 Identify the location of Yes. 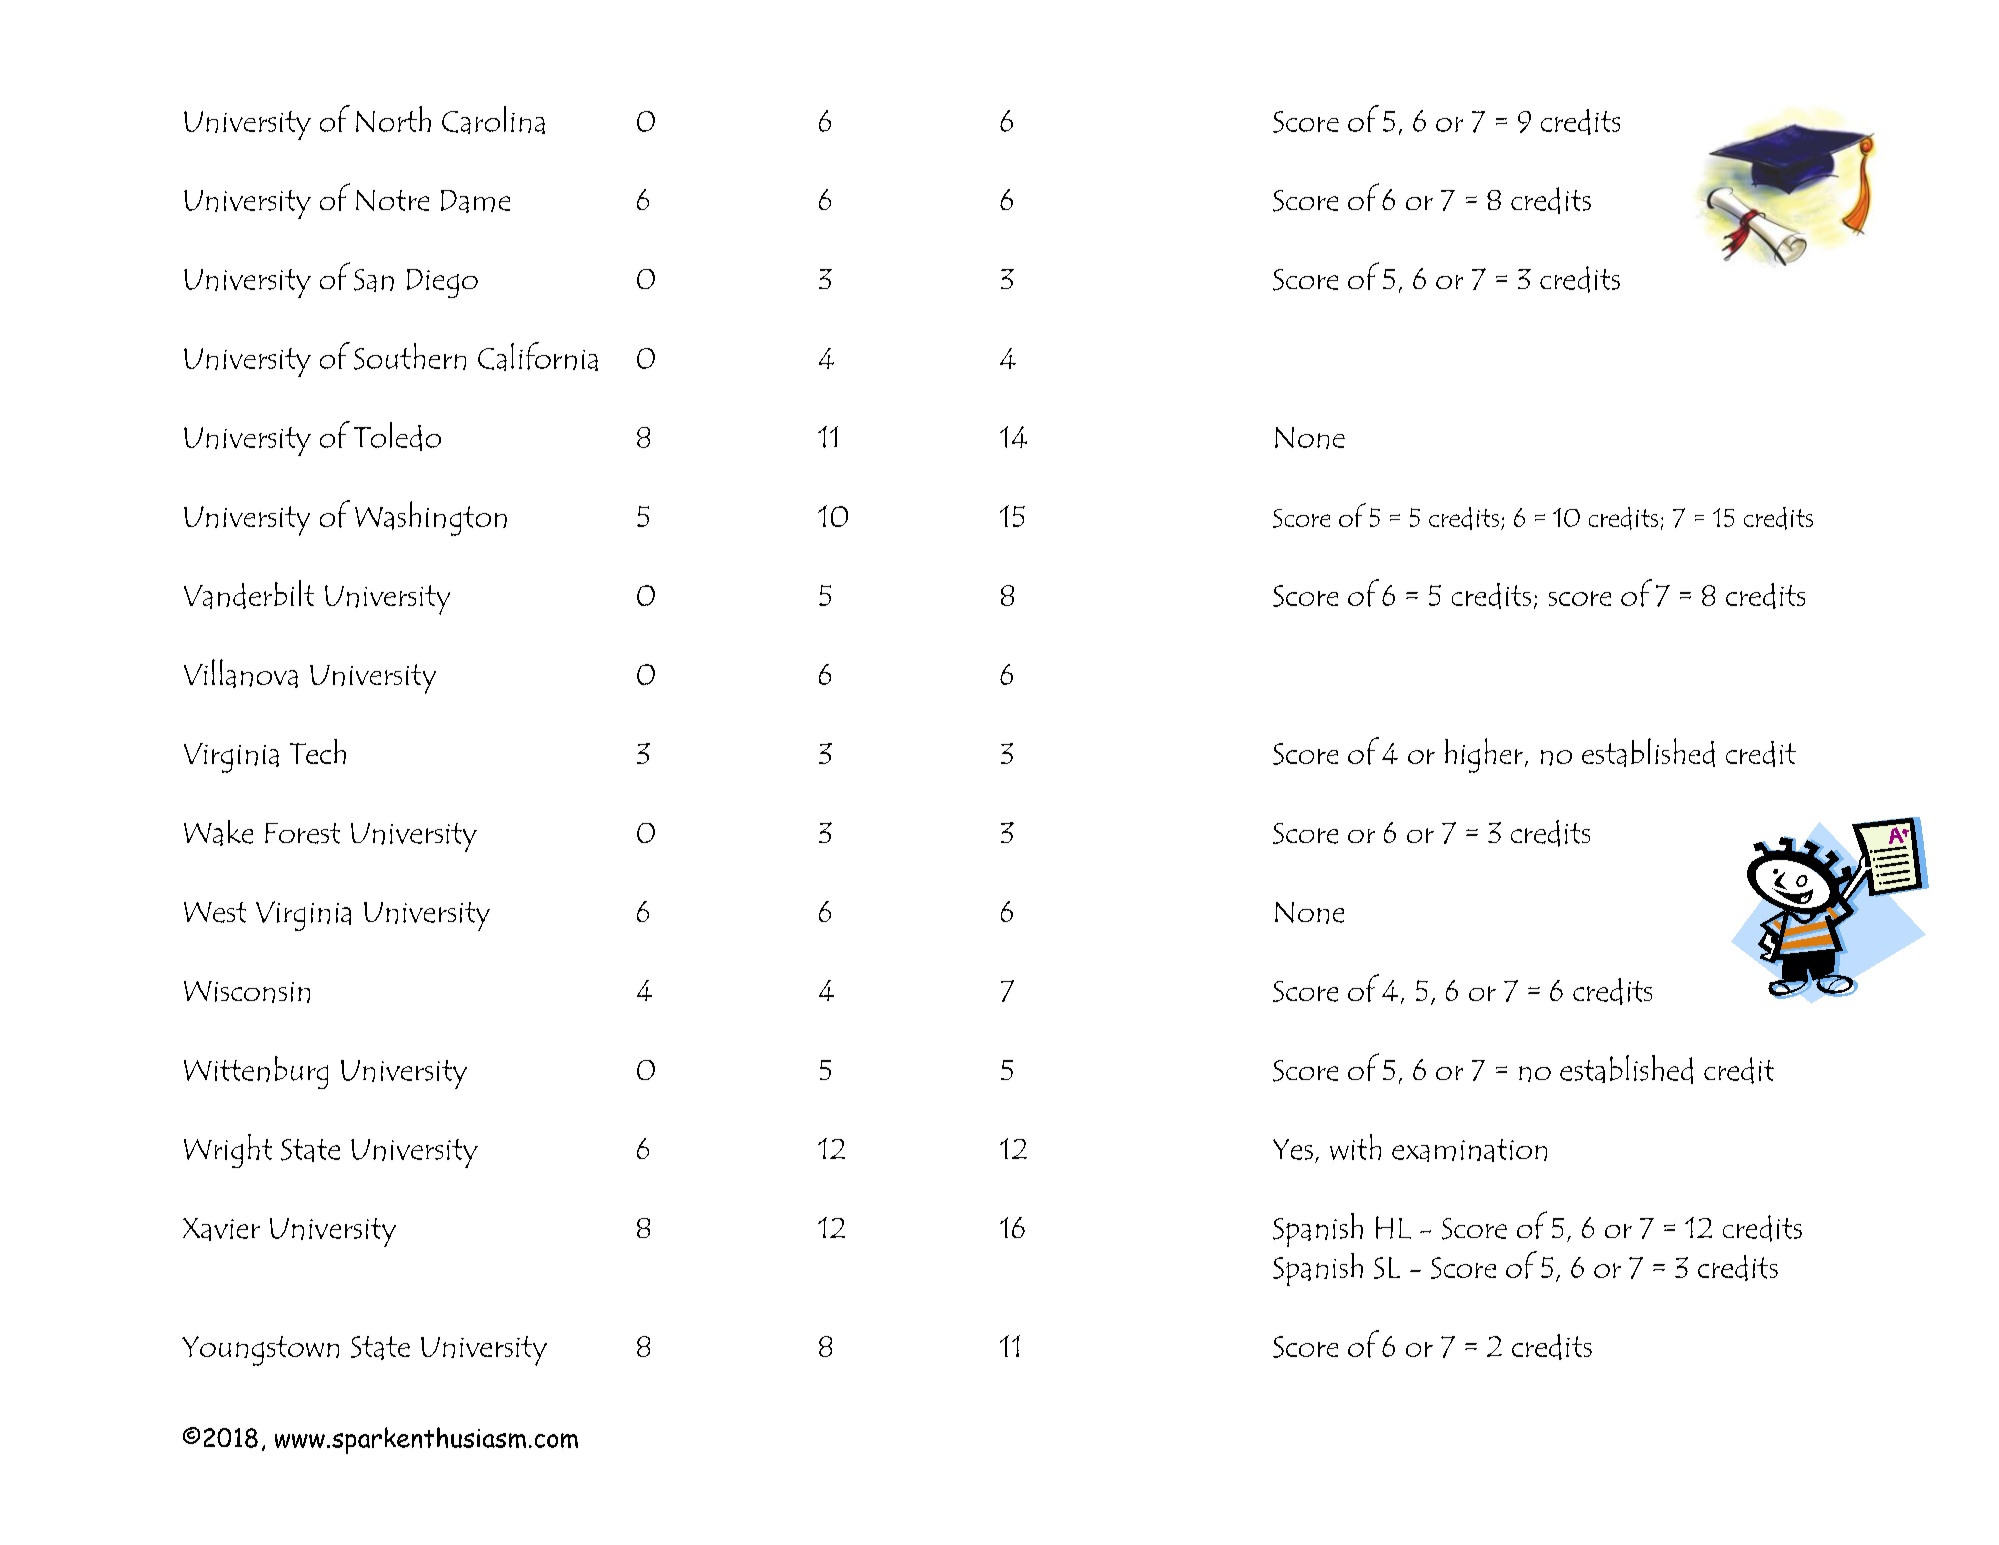
(1293, 1149).
